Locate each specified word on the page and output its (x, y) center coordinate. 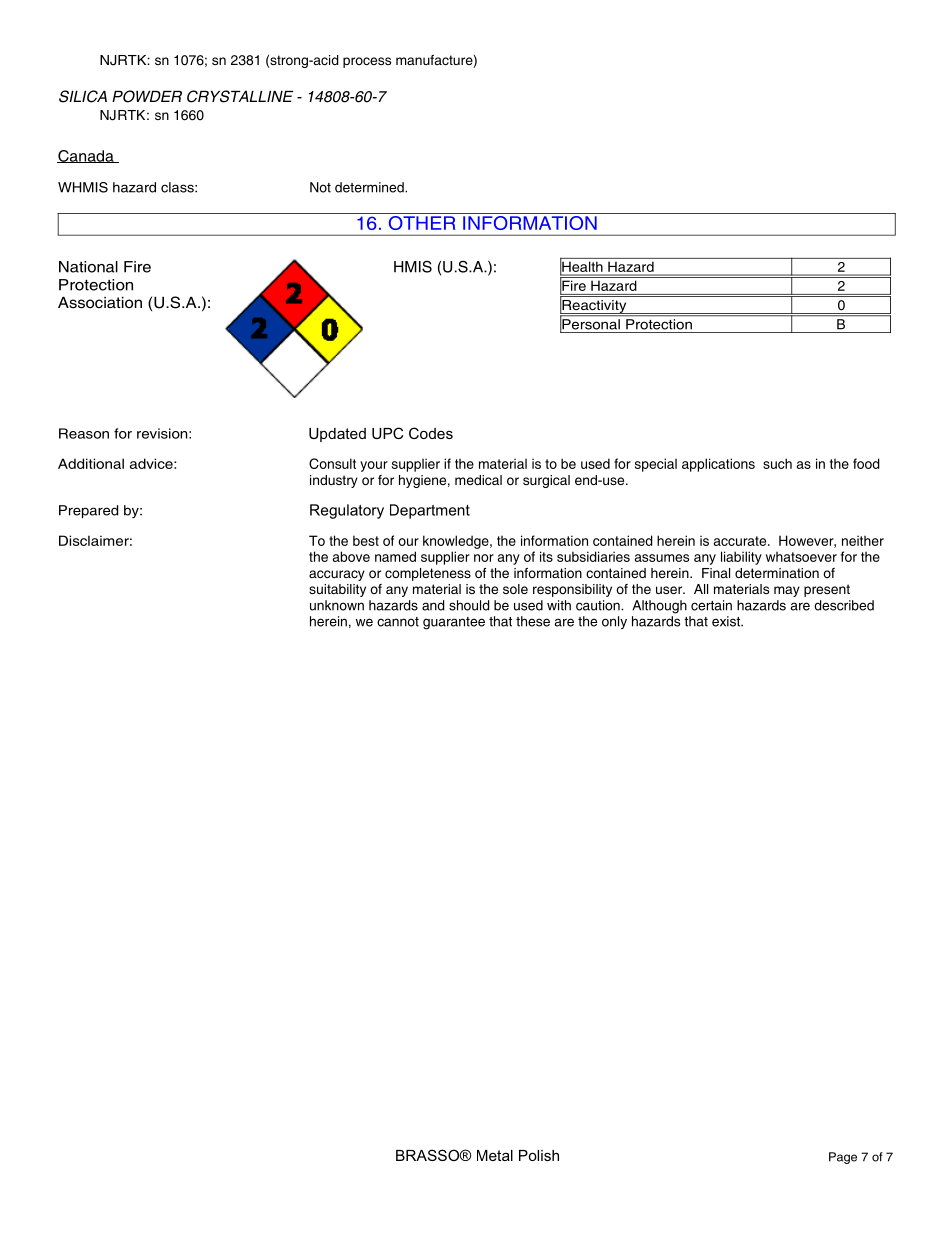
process (367, 62)
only (614, 622)
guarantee (454, 623)
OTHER (422, 223)
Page (843, 1158)
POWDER (147, 96)
